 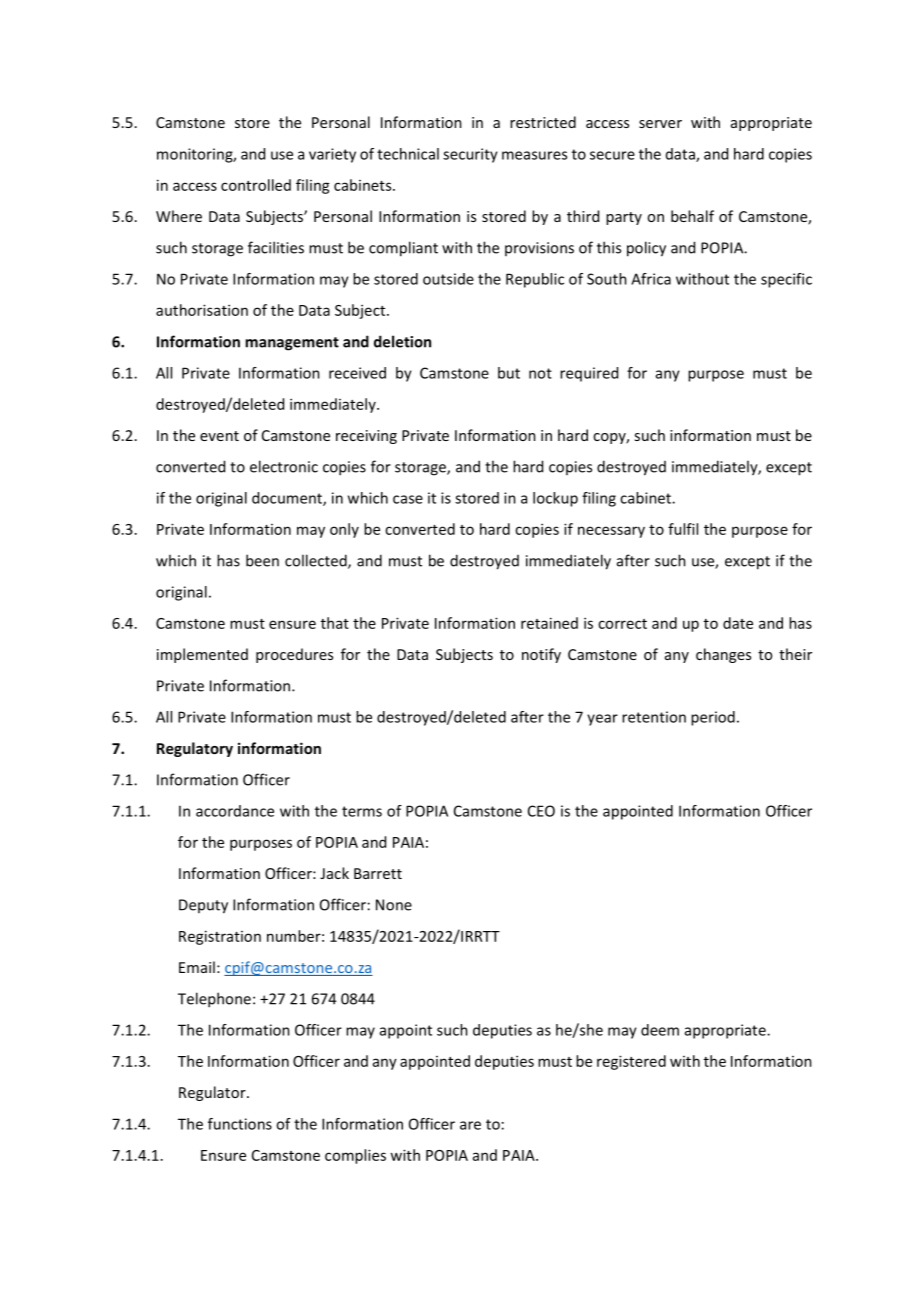 I want to click on Deputy, so click(x=203, y=906).
